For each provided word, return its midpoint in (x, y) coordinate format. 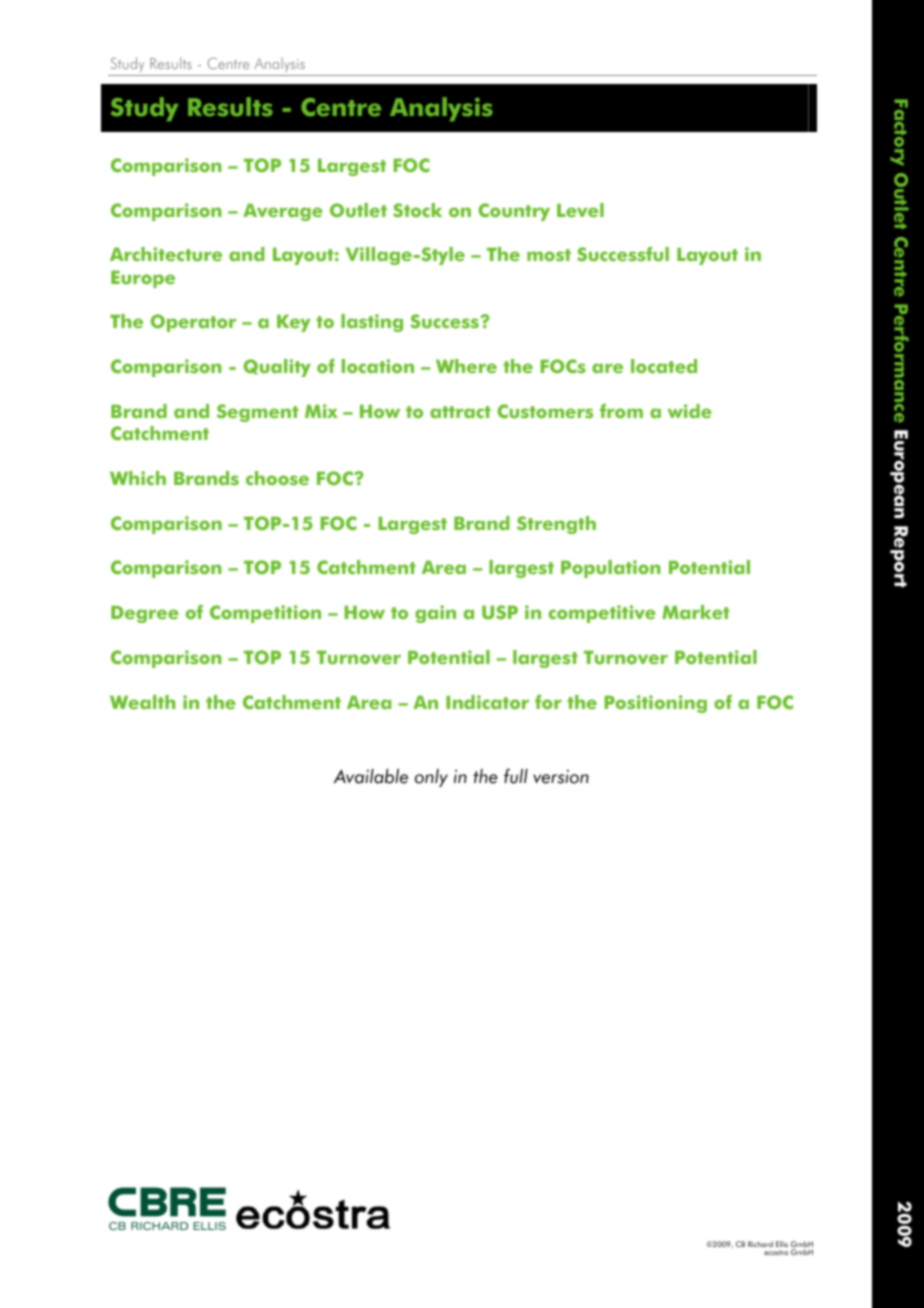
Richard (760, 1244)
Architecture (166, 254)
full (516, 776)
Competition (265, 614)
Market (695, 612)
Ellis (782, 1244)
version (561, 777)
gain (435, 614)
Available (371, 776)
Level (580, 210)
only (431, 778)
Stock (417, 210)
